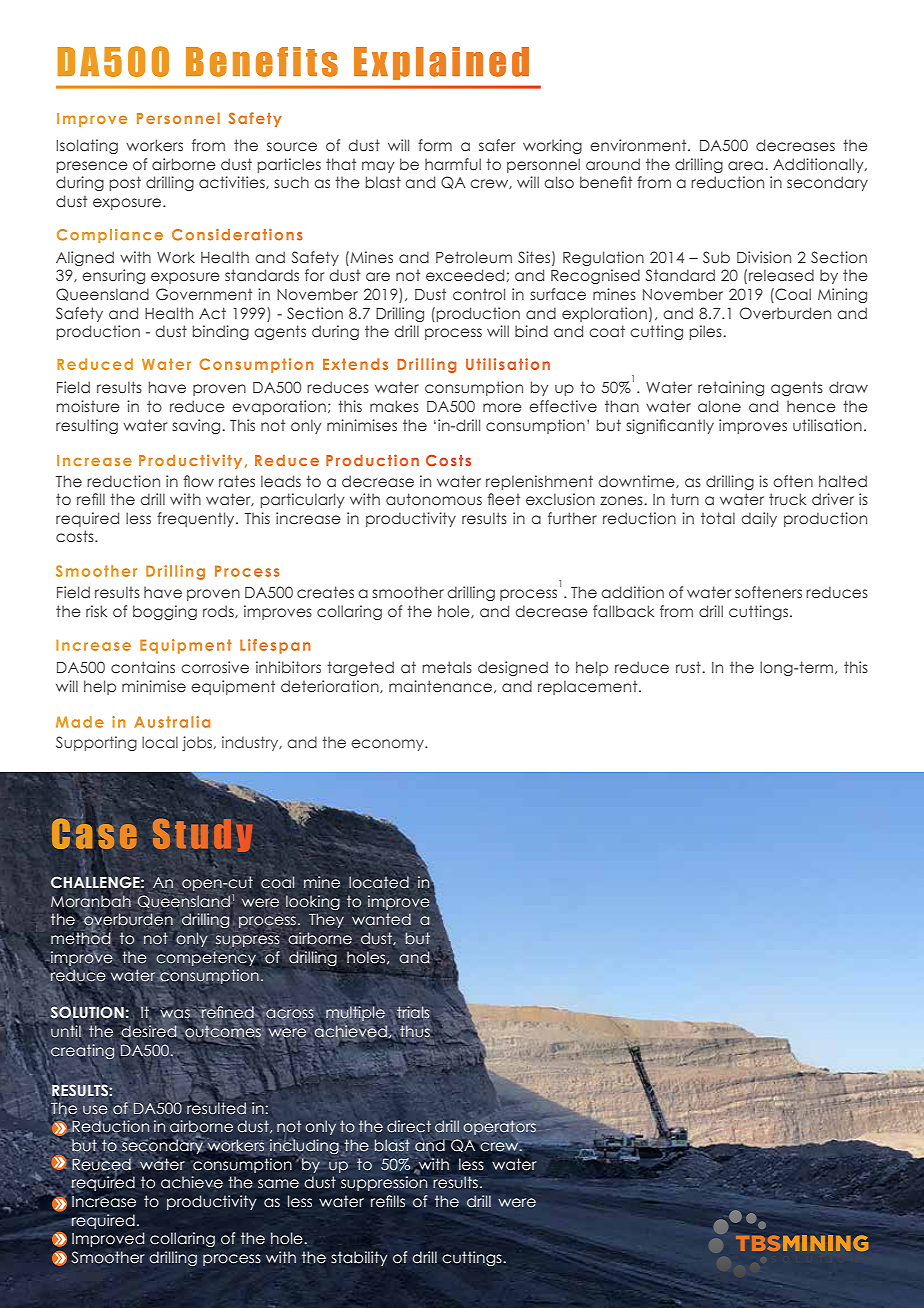 The image size is (924, 1308). What do you see at coordinates (172, 722) in the screenshot?
I see `Australia` at bounding box center [172, 722].
